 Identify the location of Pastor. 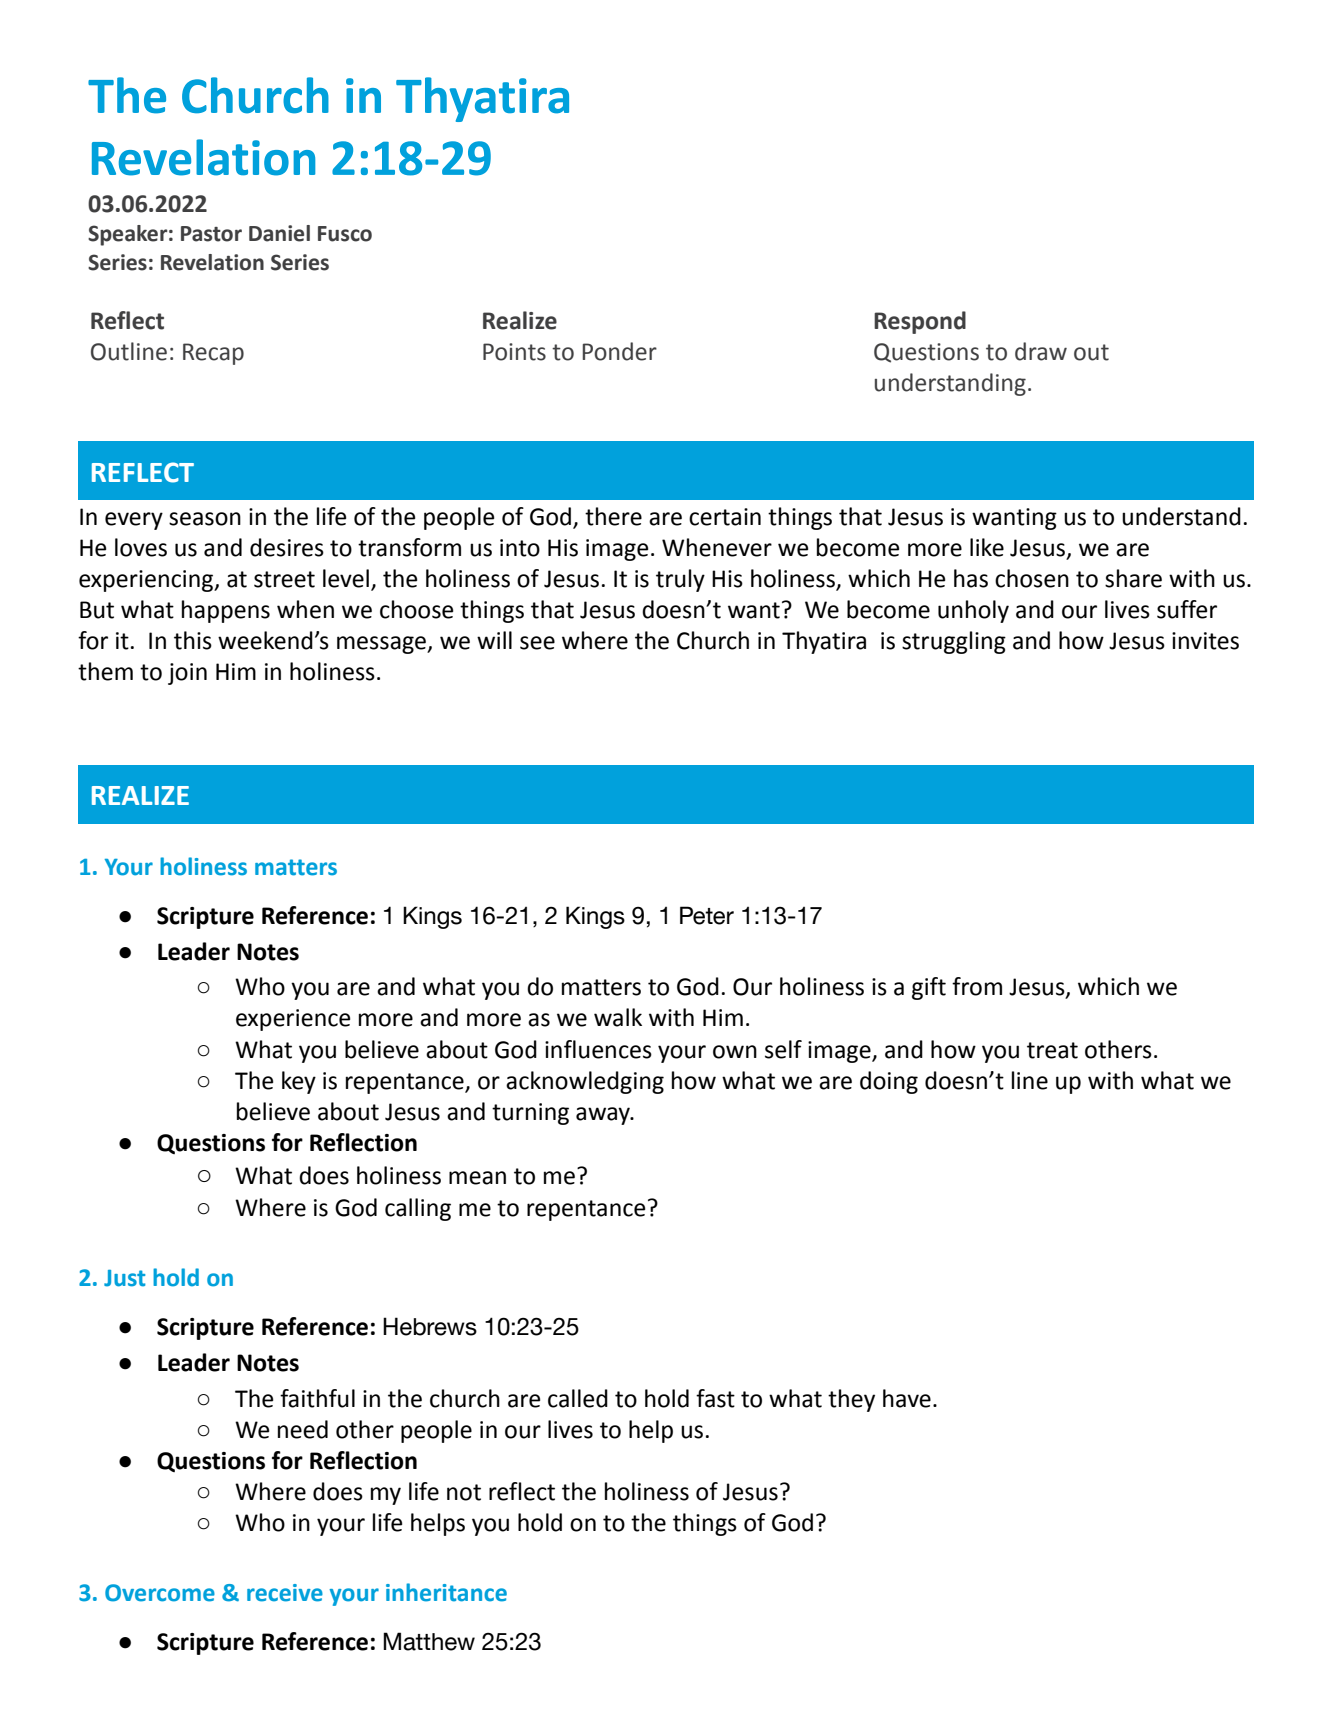
(211, 234).
